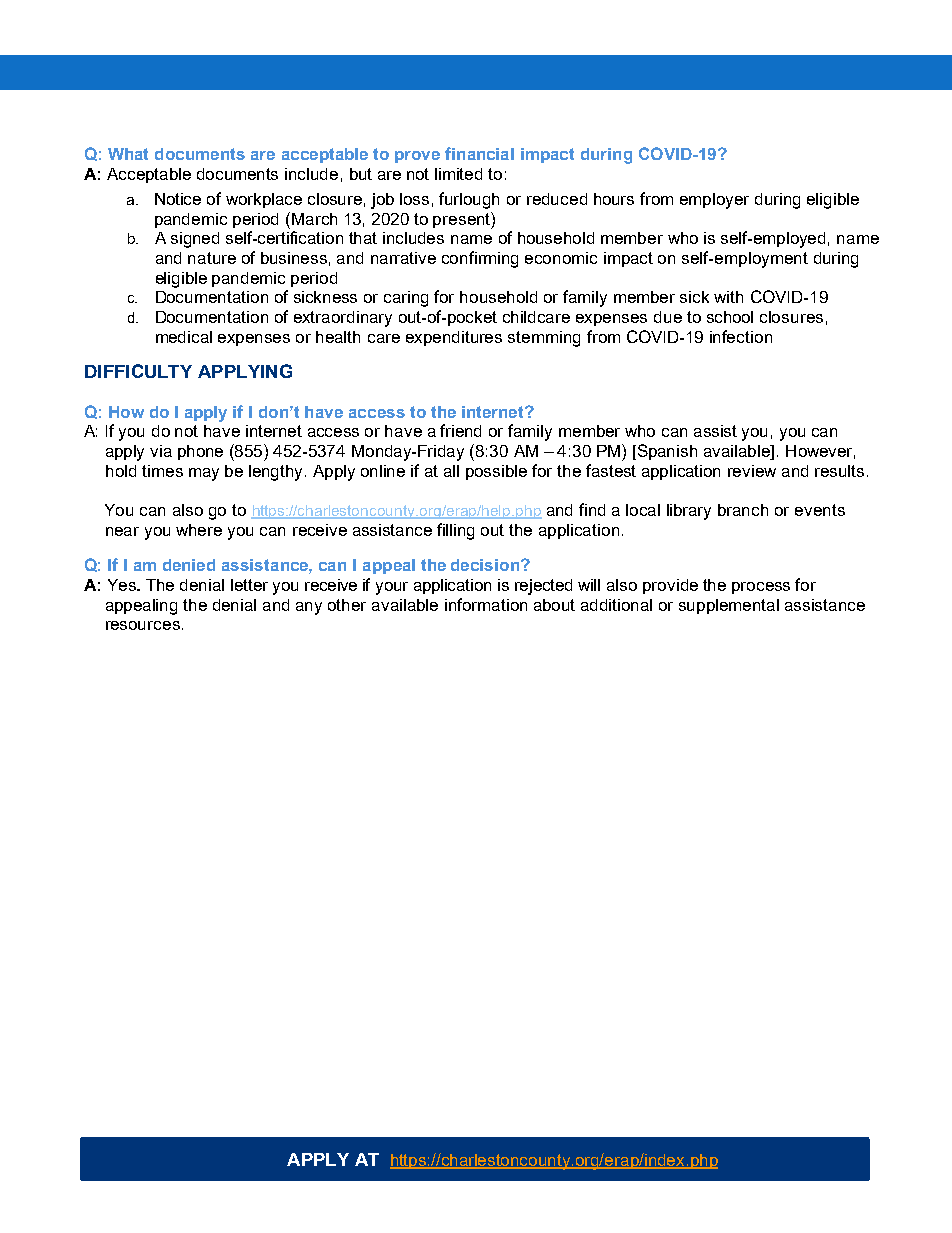 The height and width of the document is (1233, 952). I want to click on employer, so click(714, 201).
